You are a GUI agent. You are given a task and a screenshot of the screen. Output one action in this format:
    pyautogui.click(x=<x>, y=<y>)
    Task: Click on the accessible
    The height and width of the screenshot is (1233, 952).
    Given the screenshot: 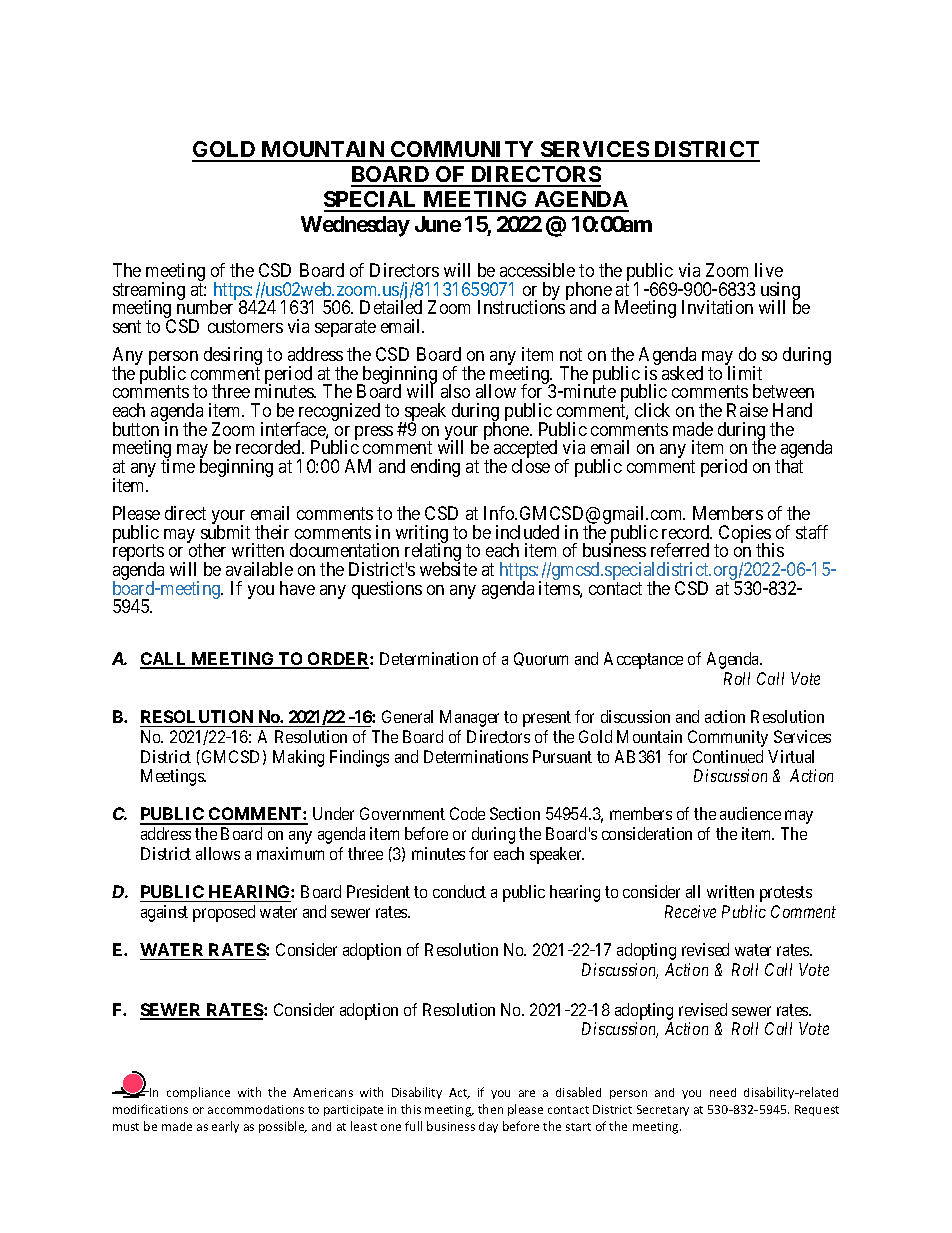 What is the action you would take?
    pyautogui.click(x=537, y=270)
